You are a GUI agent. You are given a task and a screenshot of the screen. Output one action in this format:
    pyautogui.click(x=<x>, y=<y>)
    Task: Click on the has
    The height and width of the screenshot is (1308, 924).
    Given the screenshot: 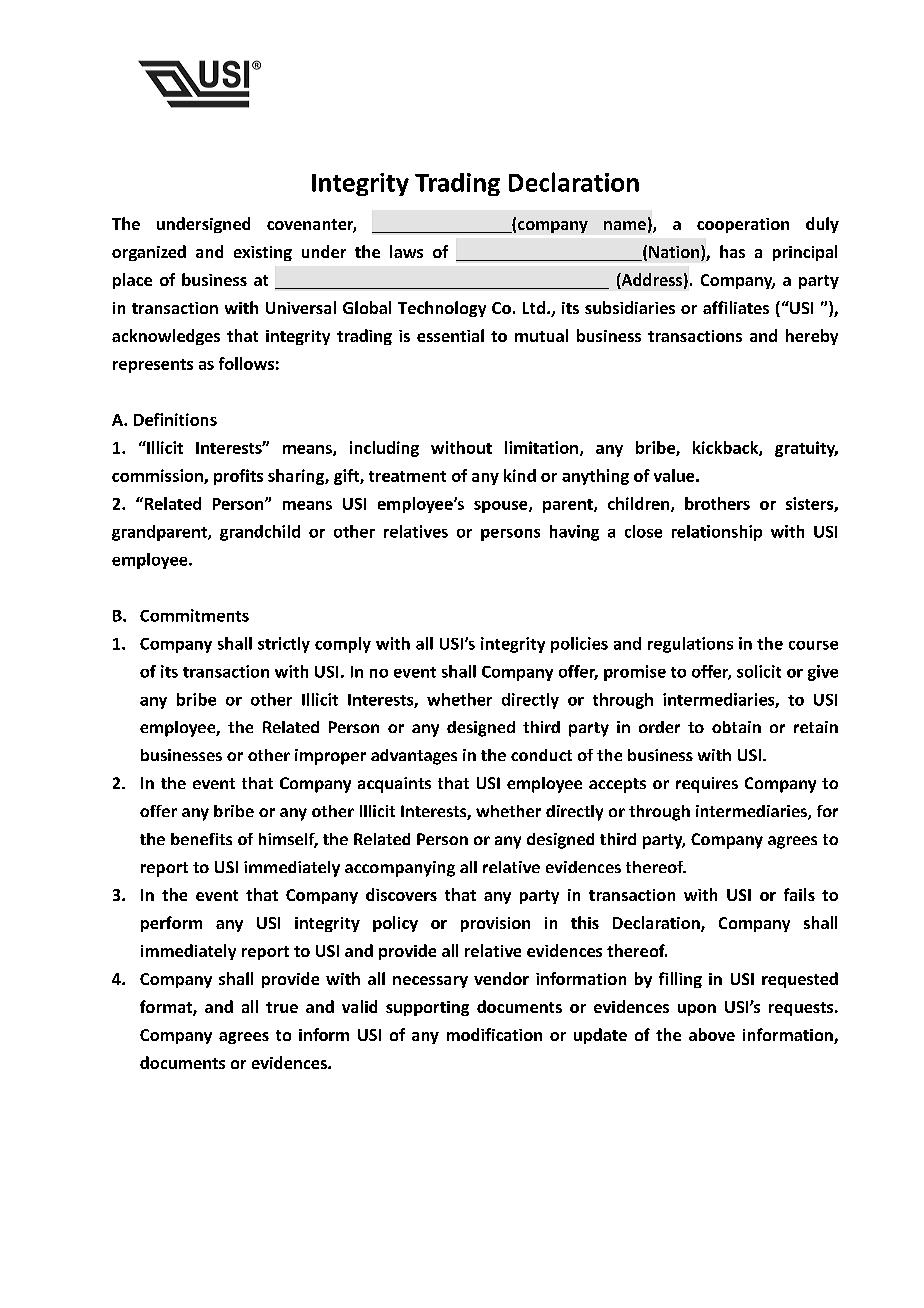 What is the action you would take?
    pyautogui.click(x=732, y=251)
